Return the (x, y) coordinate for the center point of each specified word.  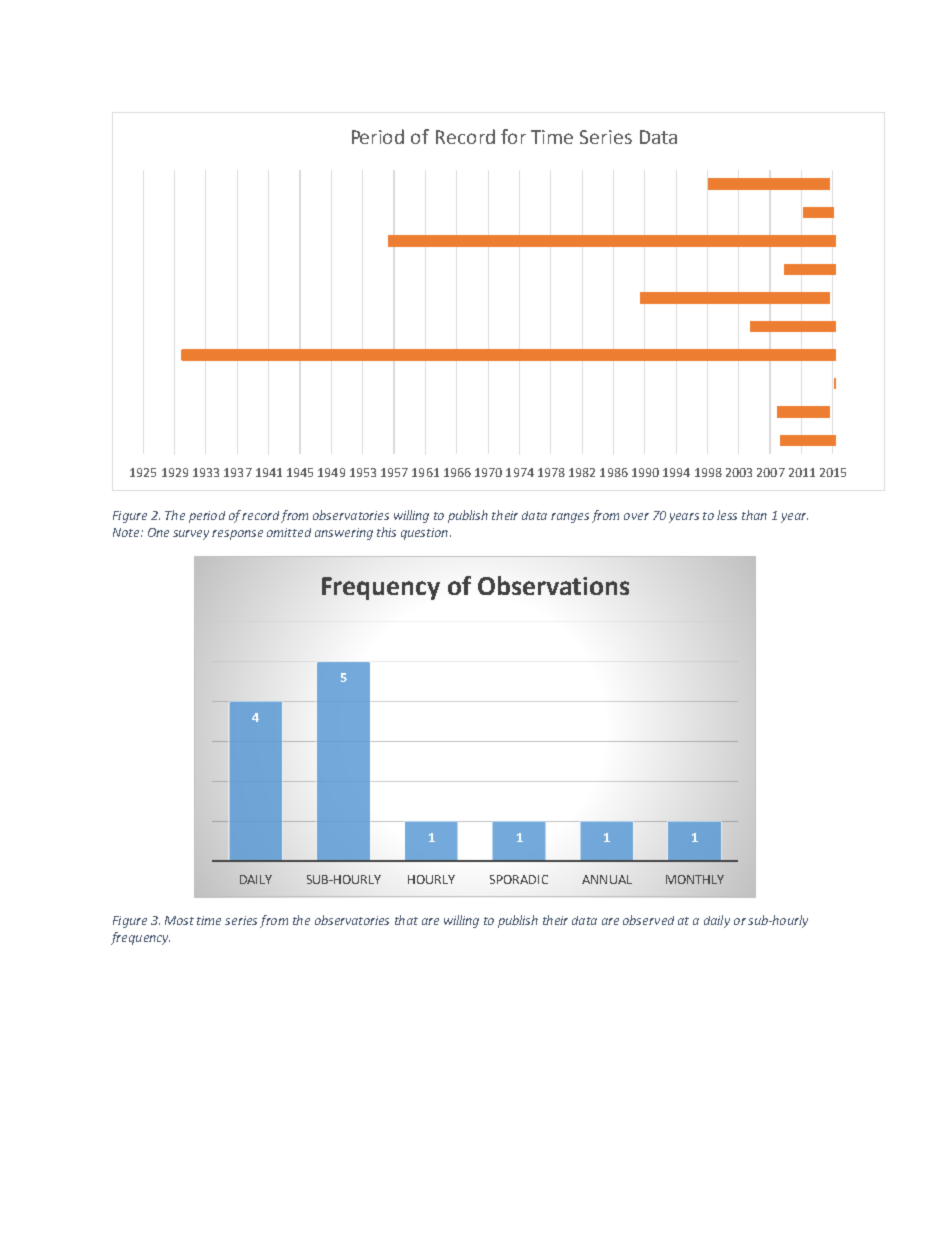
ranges (570, 518)
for (513, 136)
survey (191, 535)
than (754, 515)
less (727, 515)
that (406, 920)
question (424, 534)
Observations (553, 585)
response (237, 535)
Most (179, 920)
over (636, 516)
